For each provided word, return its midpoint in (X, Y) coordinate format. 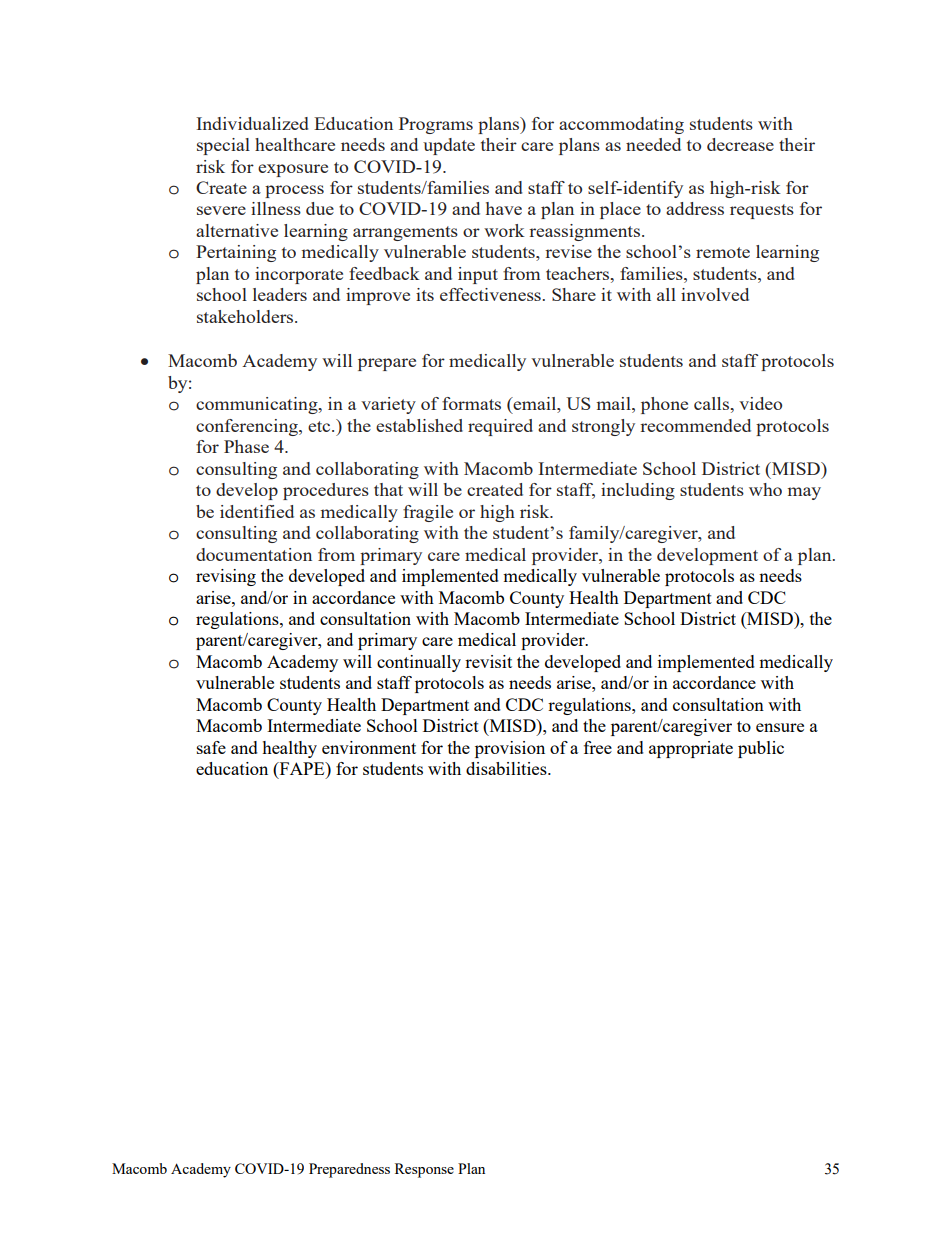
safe (211, 747)
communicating (258, 405)
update (449, 146)
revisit (488, 661)
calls (712, 403)
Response (424, 1170)
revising (226, 577)
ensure (780, 727)
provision (510, 749)
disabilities (507, 768)
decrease (740, 144)
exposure (293, 170)
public (761, 749)
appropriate (691, 749)
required (500, 427)
